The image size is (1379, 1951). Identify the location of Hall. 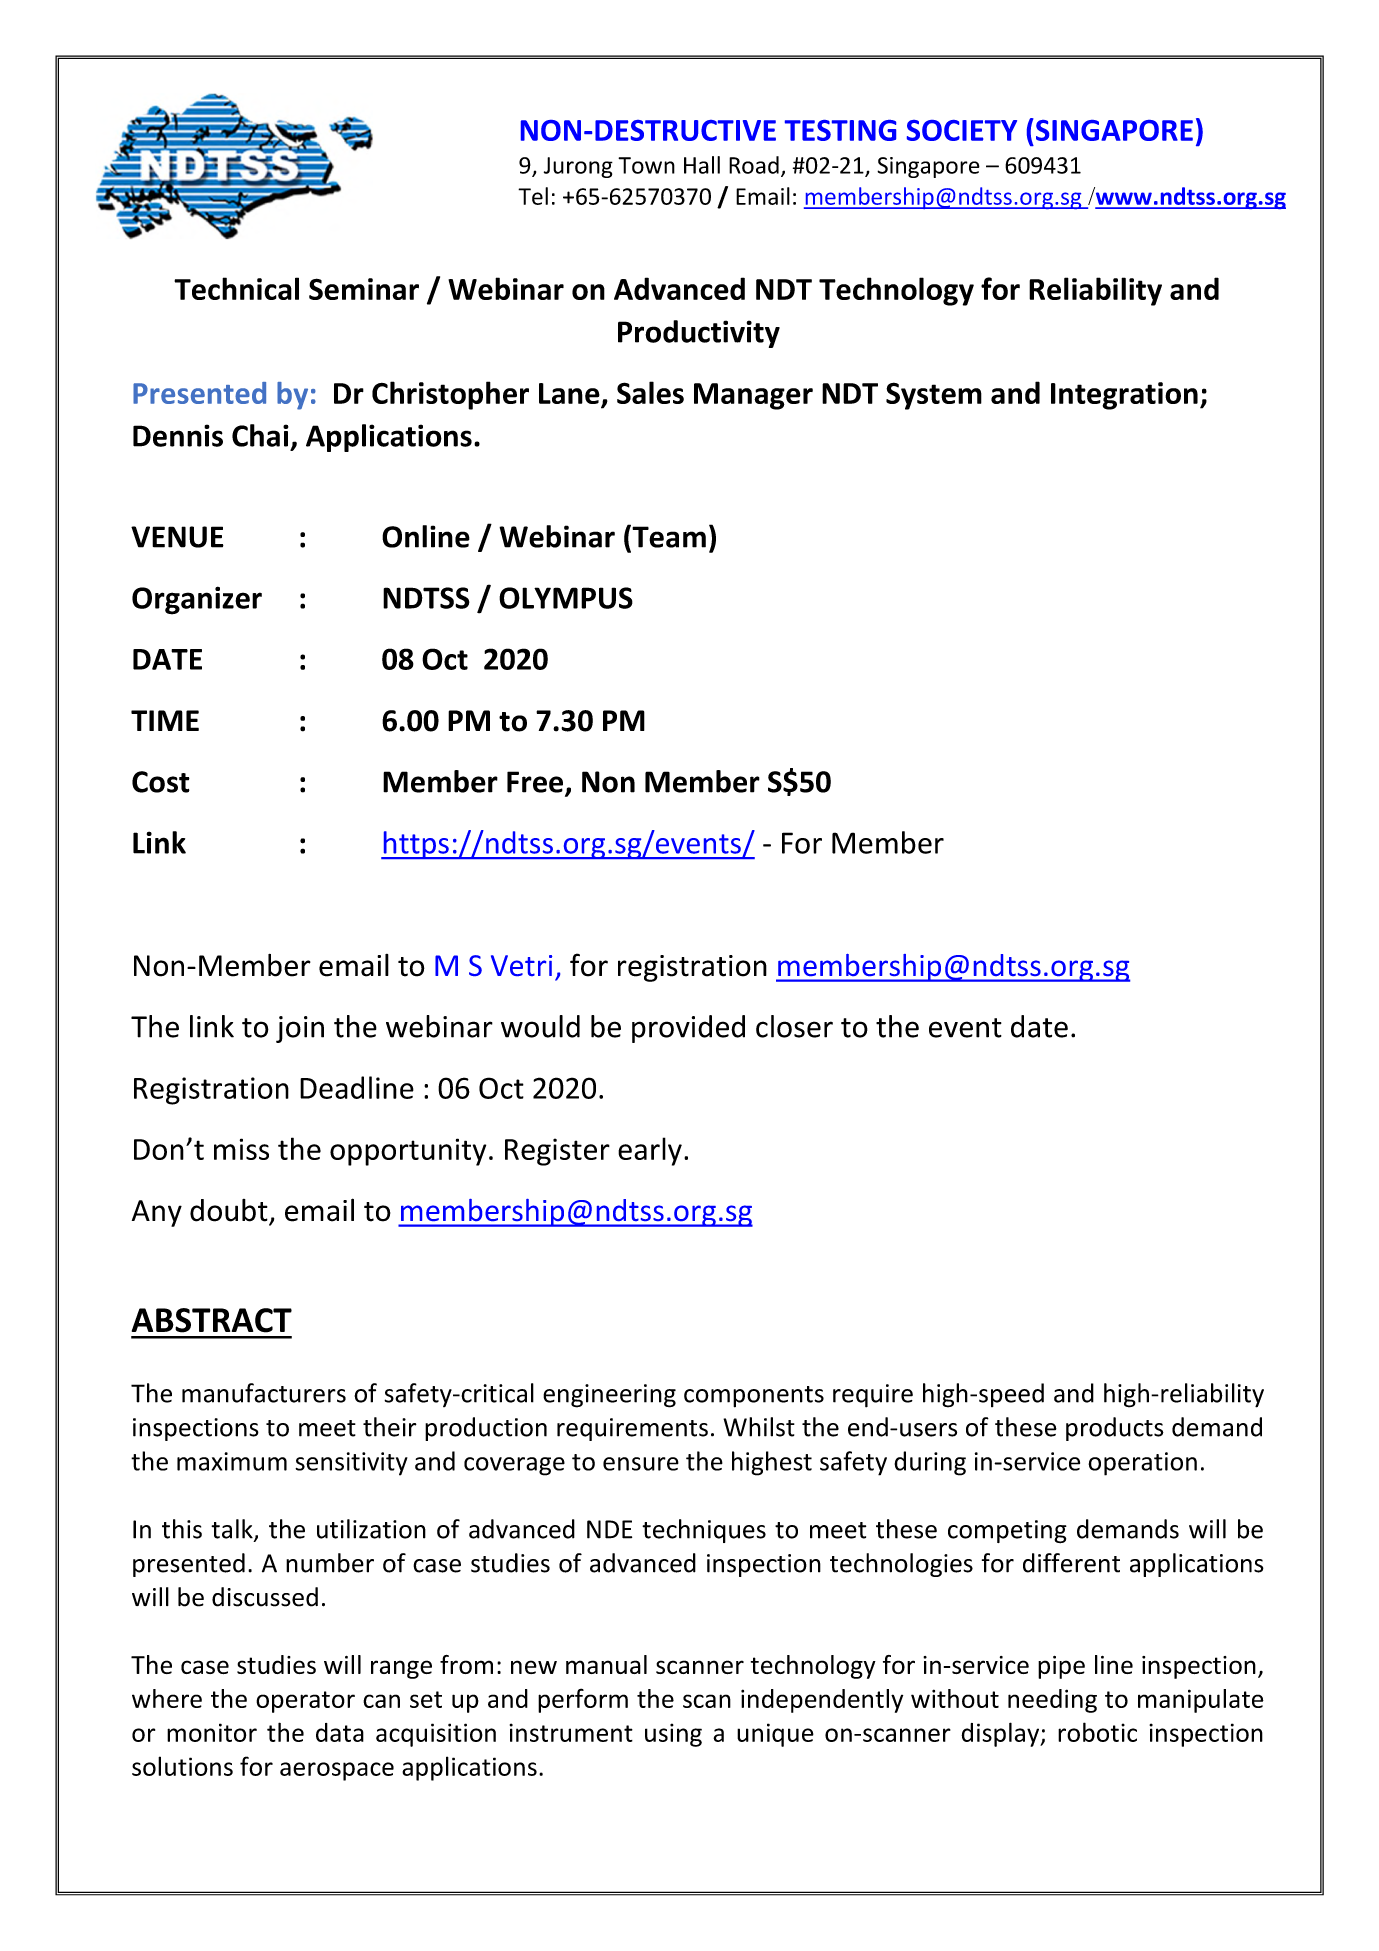
(702, 165).
